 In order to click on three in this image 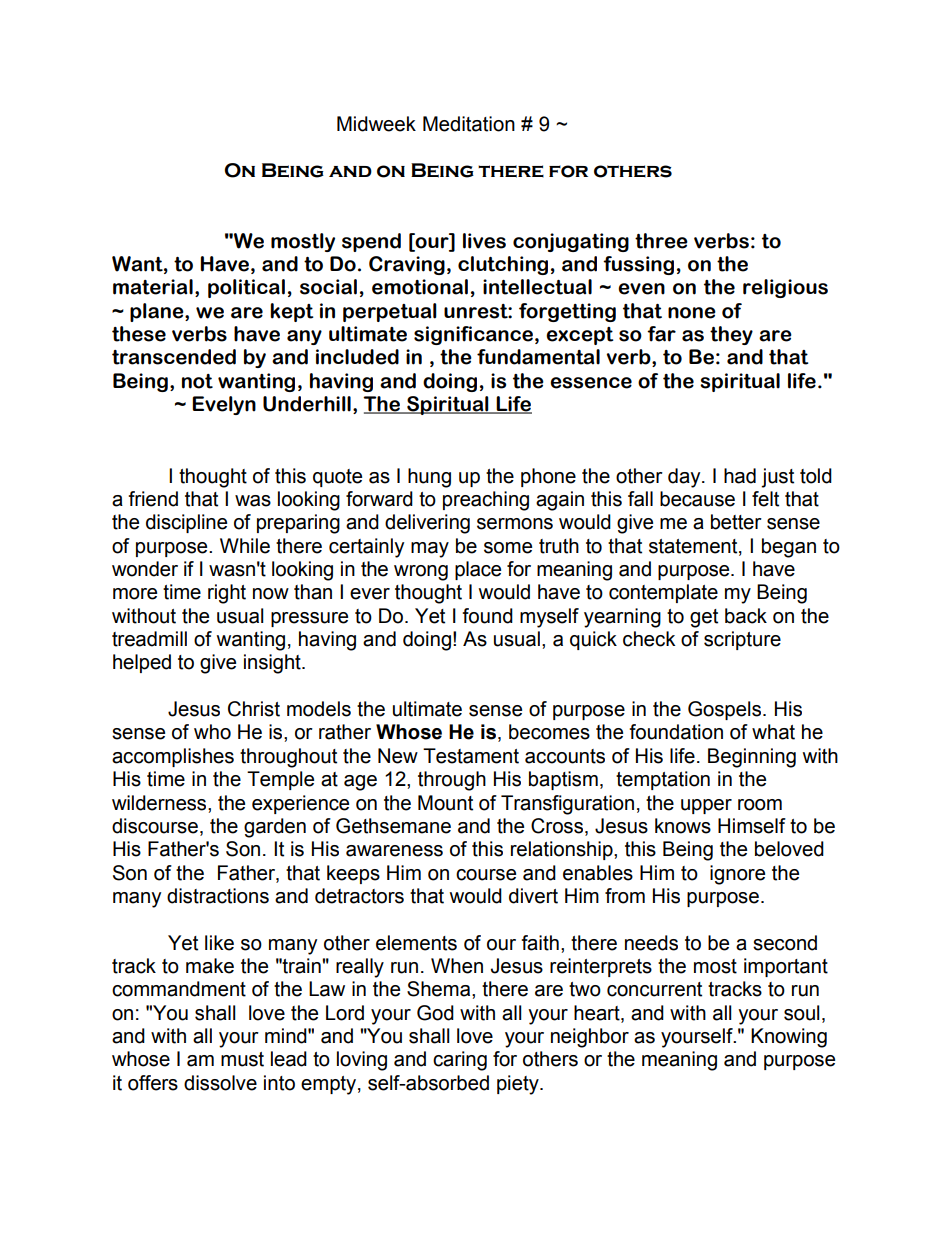, I will do `click(661, 241)`.
